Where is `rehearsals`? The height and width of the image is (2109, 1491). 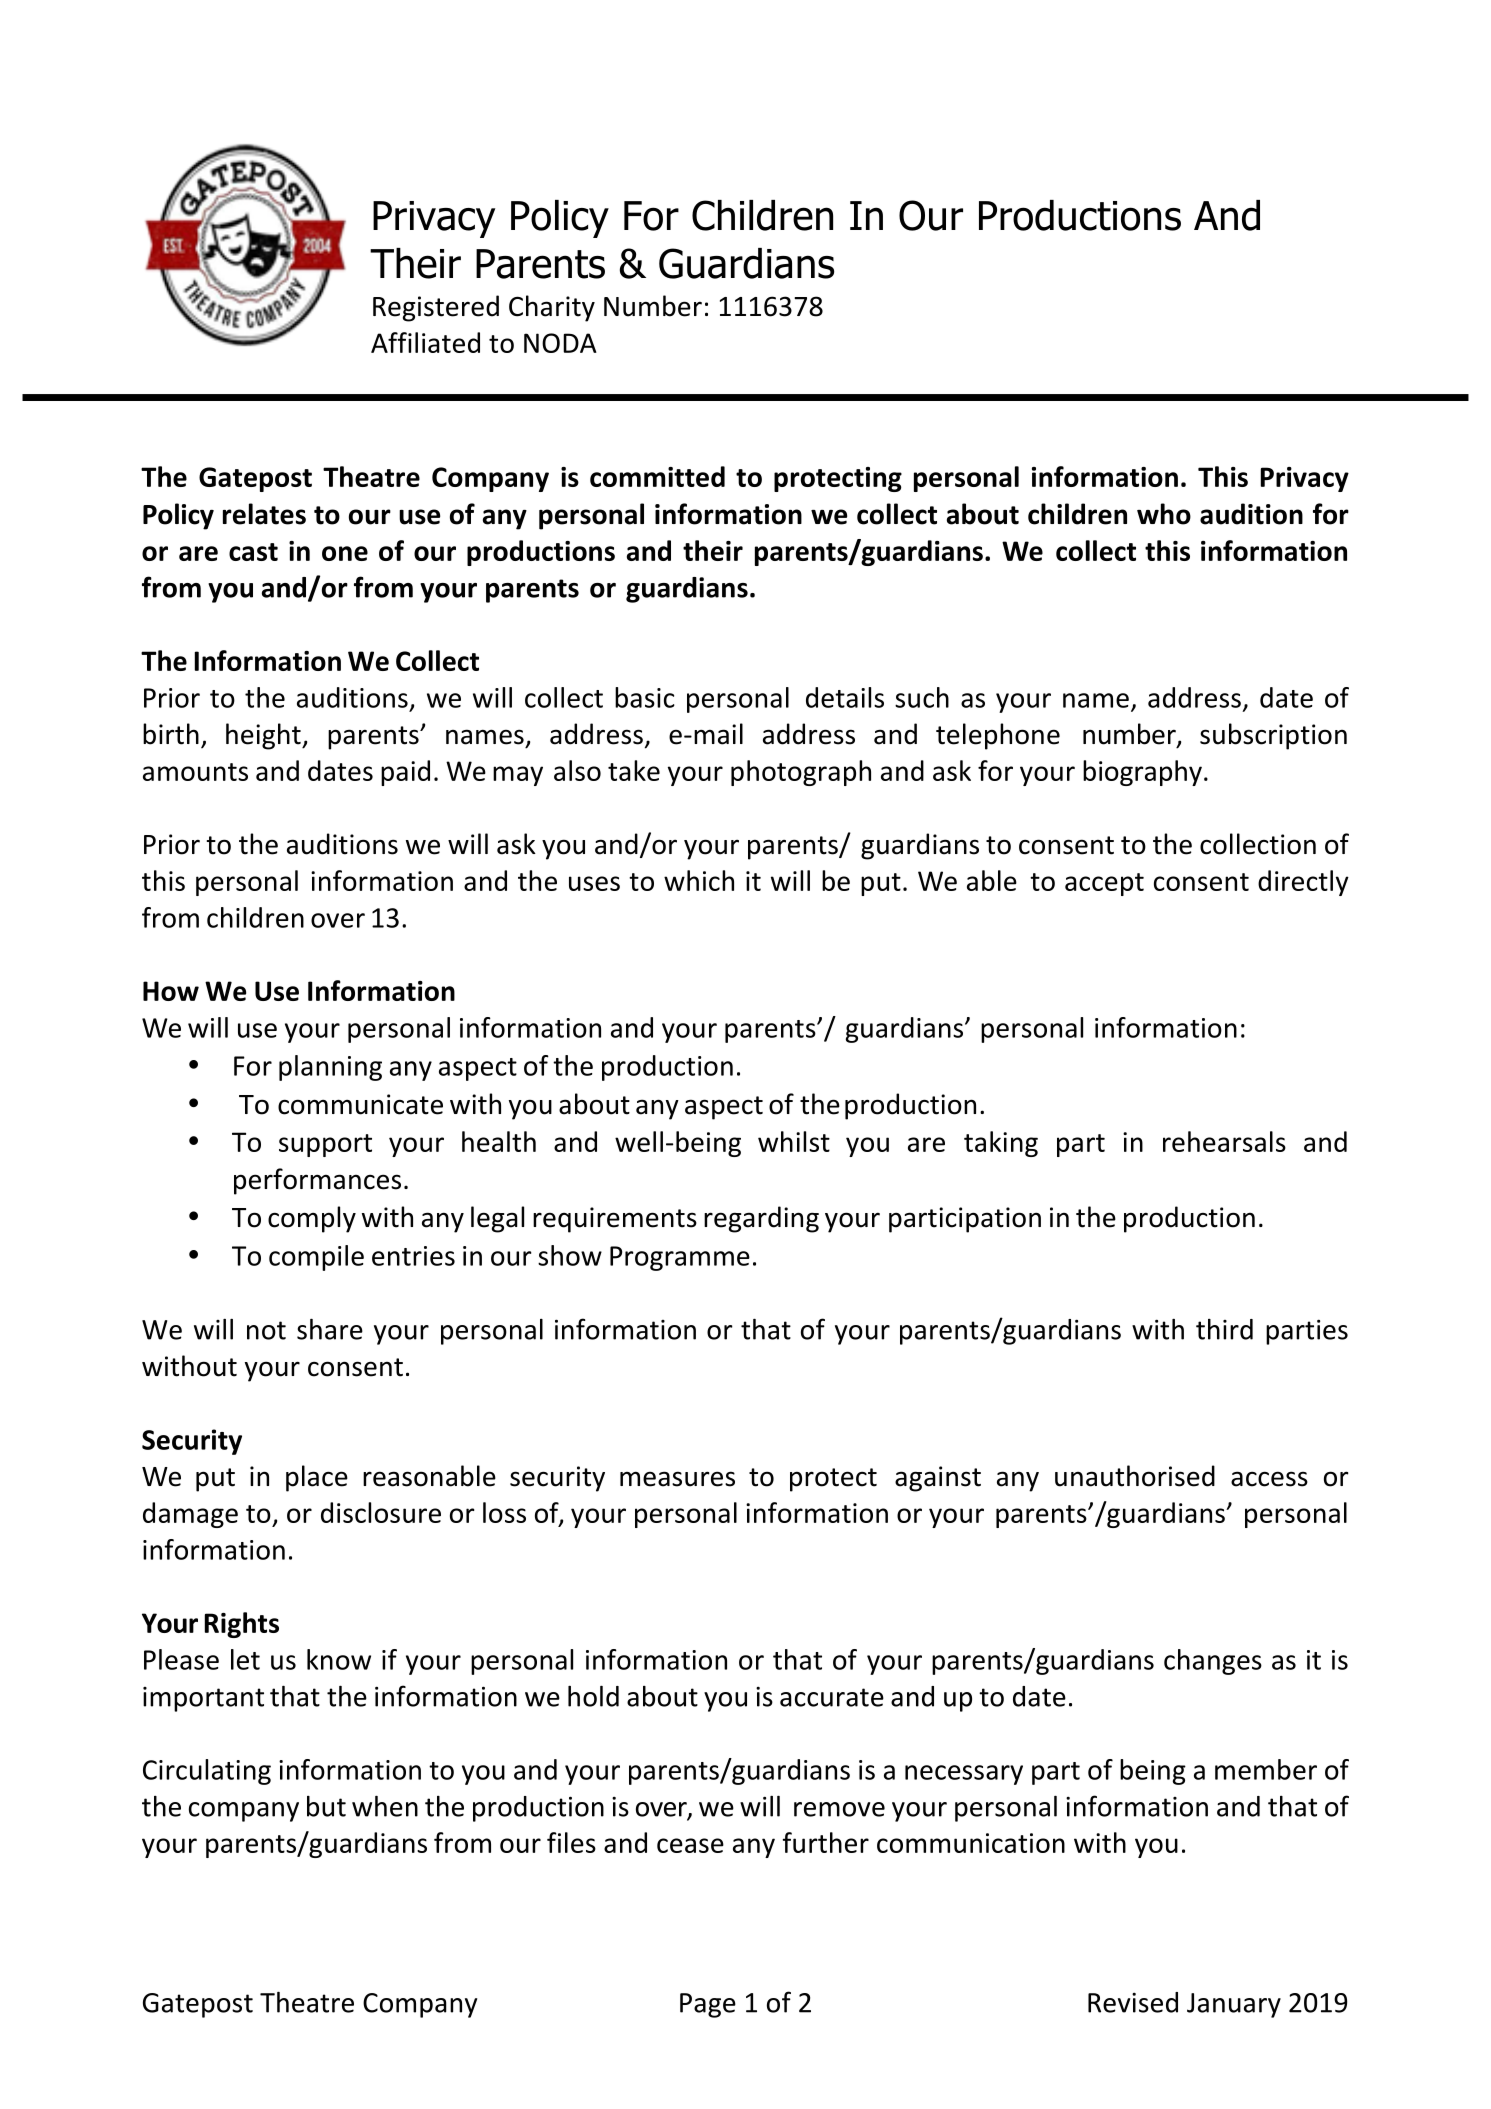 rehearsals is located at coordinates (1224, 1141).
